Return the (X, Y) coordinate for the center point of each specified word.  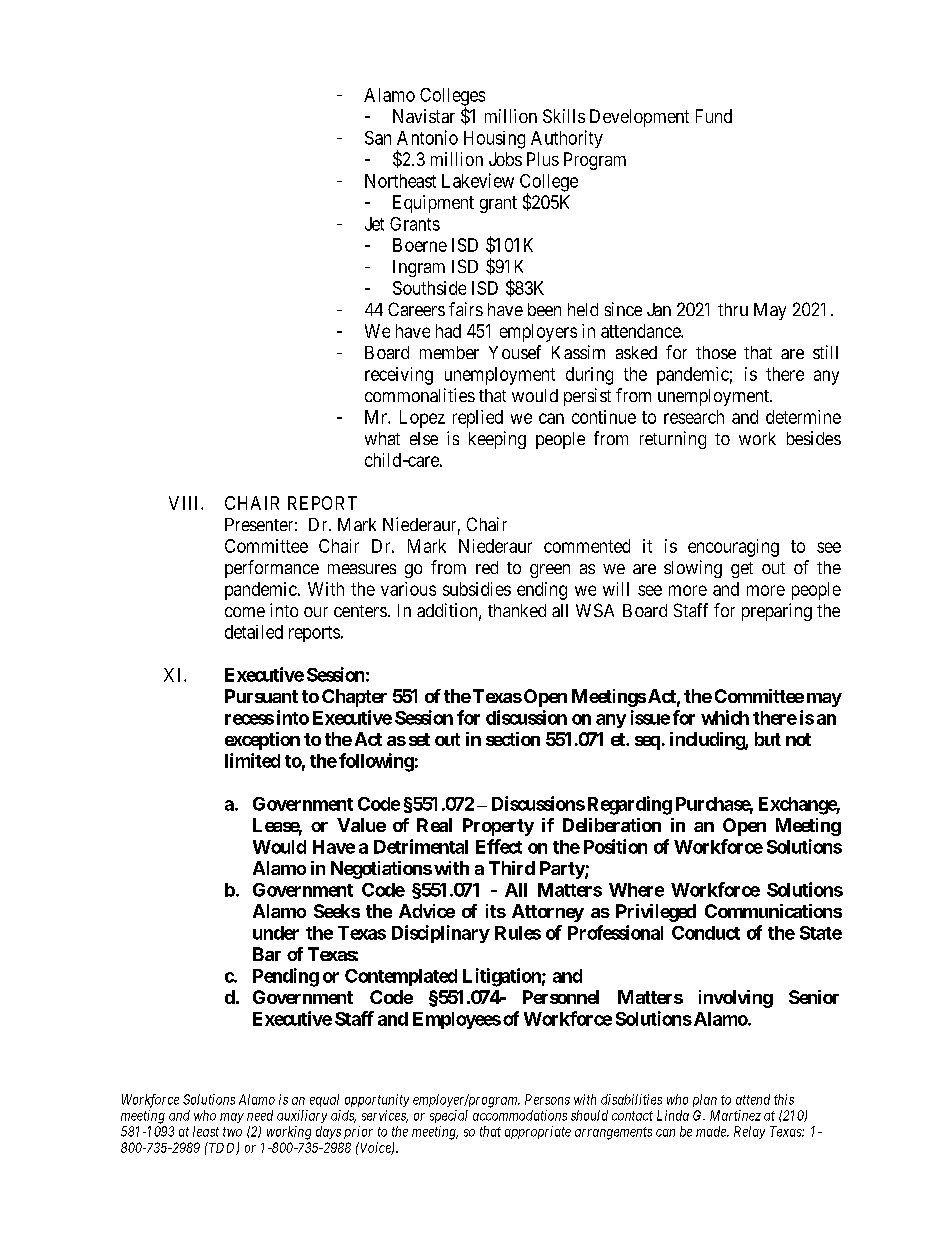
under (276, 933)
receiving (399, 376)
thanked (517, 610)
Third (512, 868)
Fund (714, 116)
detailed (254, 632)
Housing (494, 140)
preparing (777, 612)
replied (478, 419)
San (378, 138)
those (716, 352)
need (260, 1115)
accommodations (520, 1115)
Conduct (706, 933)
